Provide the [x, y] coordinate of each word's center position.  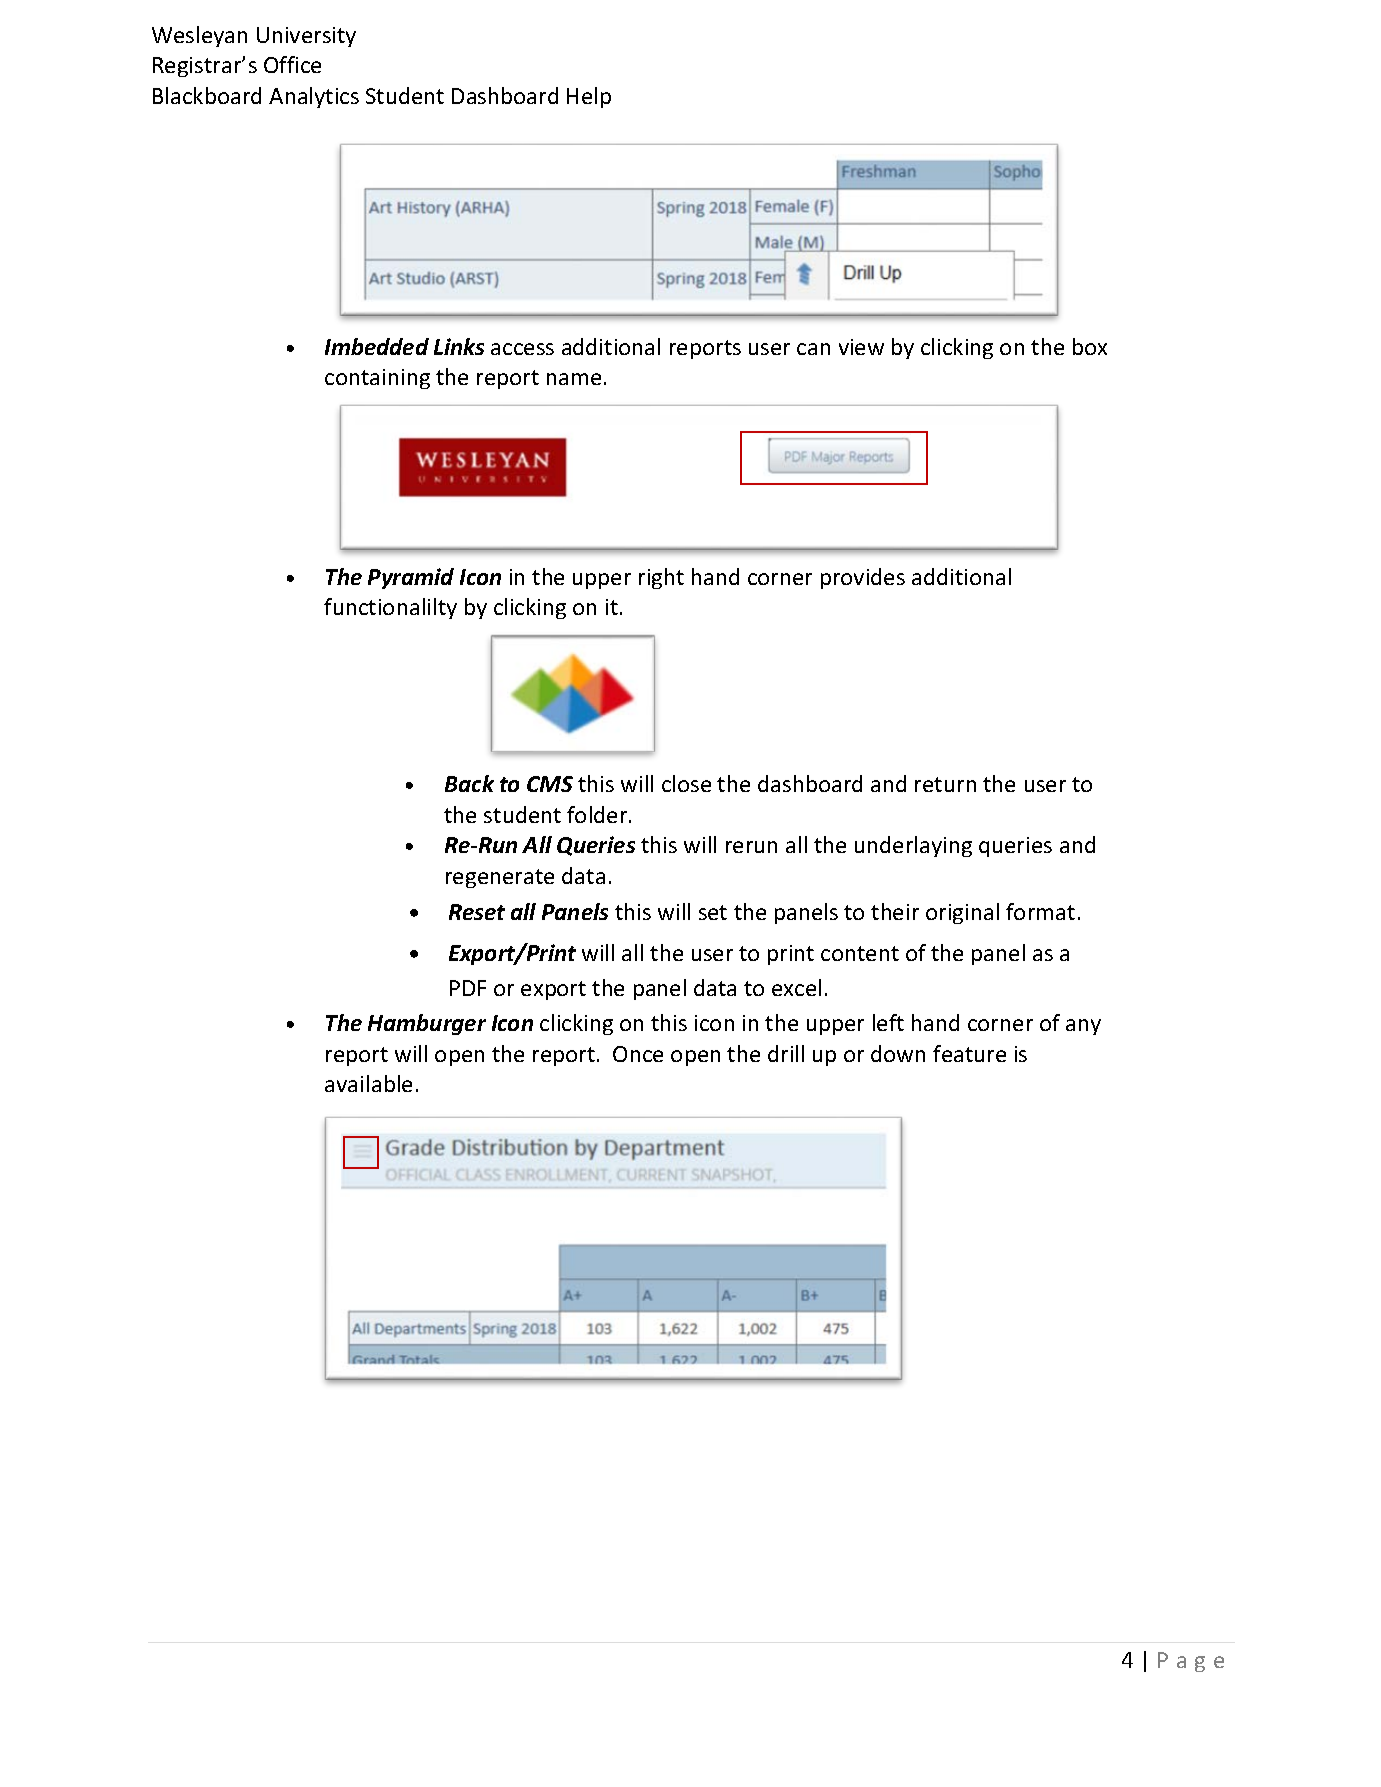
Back [469, 783]
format [1040, 911]
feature [969, 1053]
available [368, 1083]
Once [638, 1054]
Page [1191, 1662]
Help [589, 97]
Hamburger [427, 1024]
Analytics [314, 97]
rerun [751, 847]
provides [863, 578]
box [1090, 346]
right [661, 578]
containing [377, 379]
